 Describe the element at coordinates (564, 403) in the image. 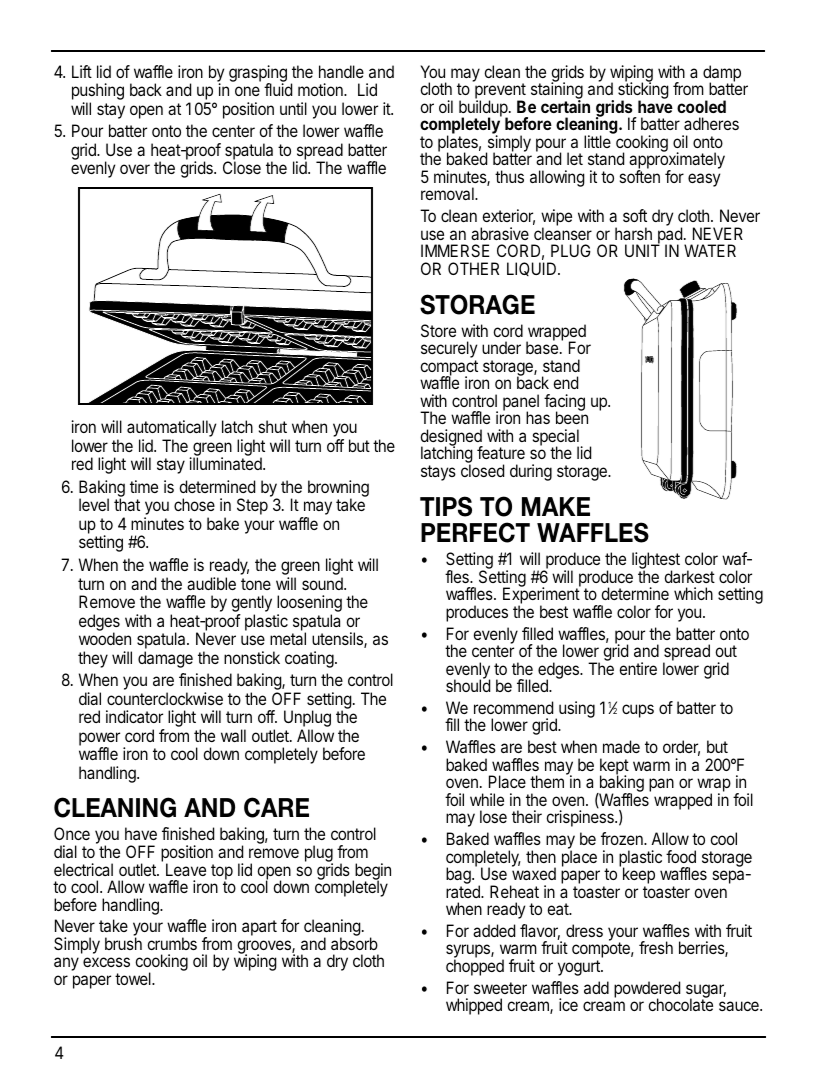

I see `facing` at that location.
